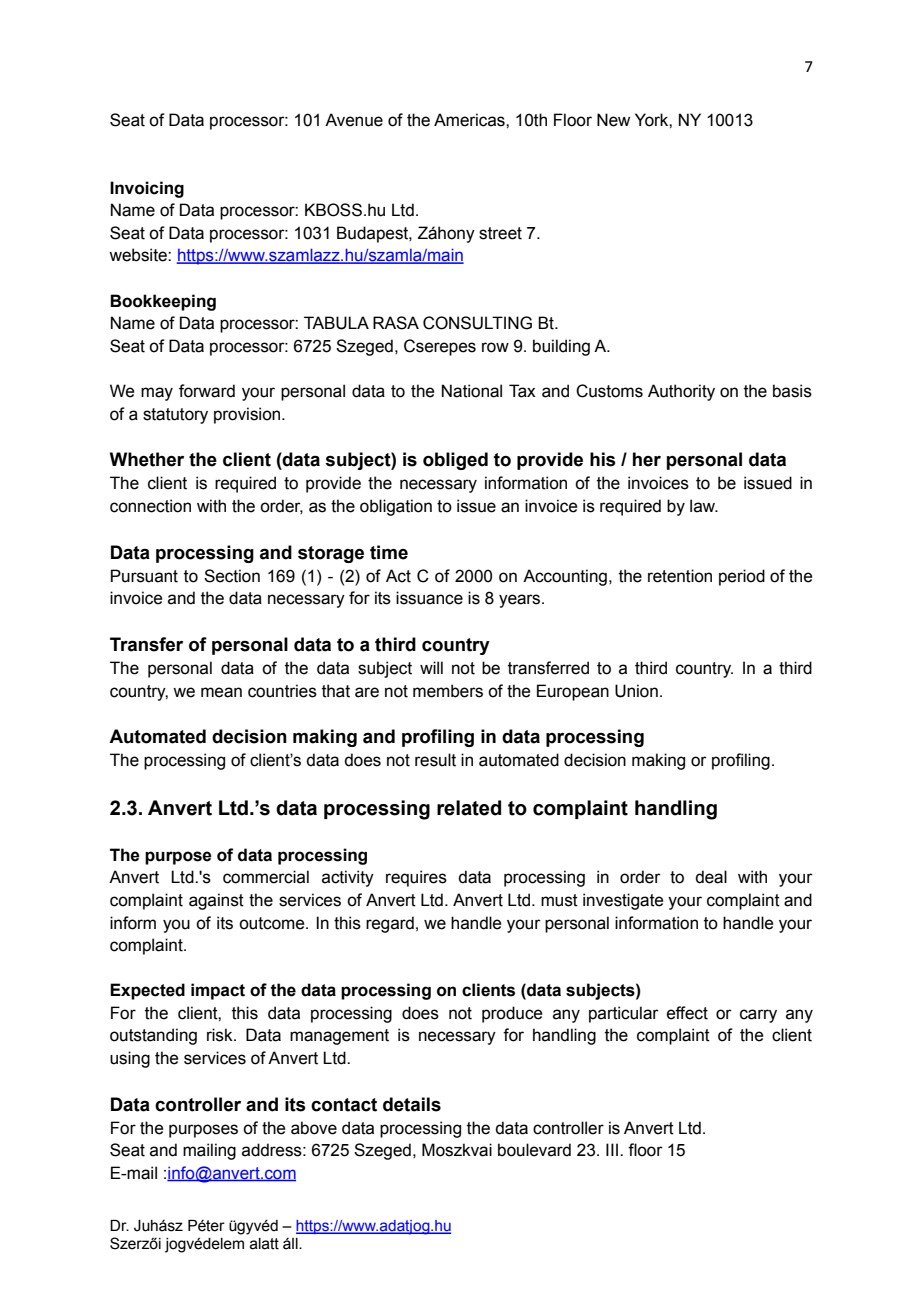  Describe the element at coordinates (636, 691) in the screenshot. I see `Union` at that location.
